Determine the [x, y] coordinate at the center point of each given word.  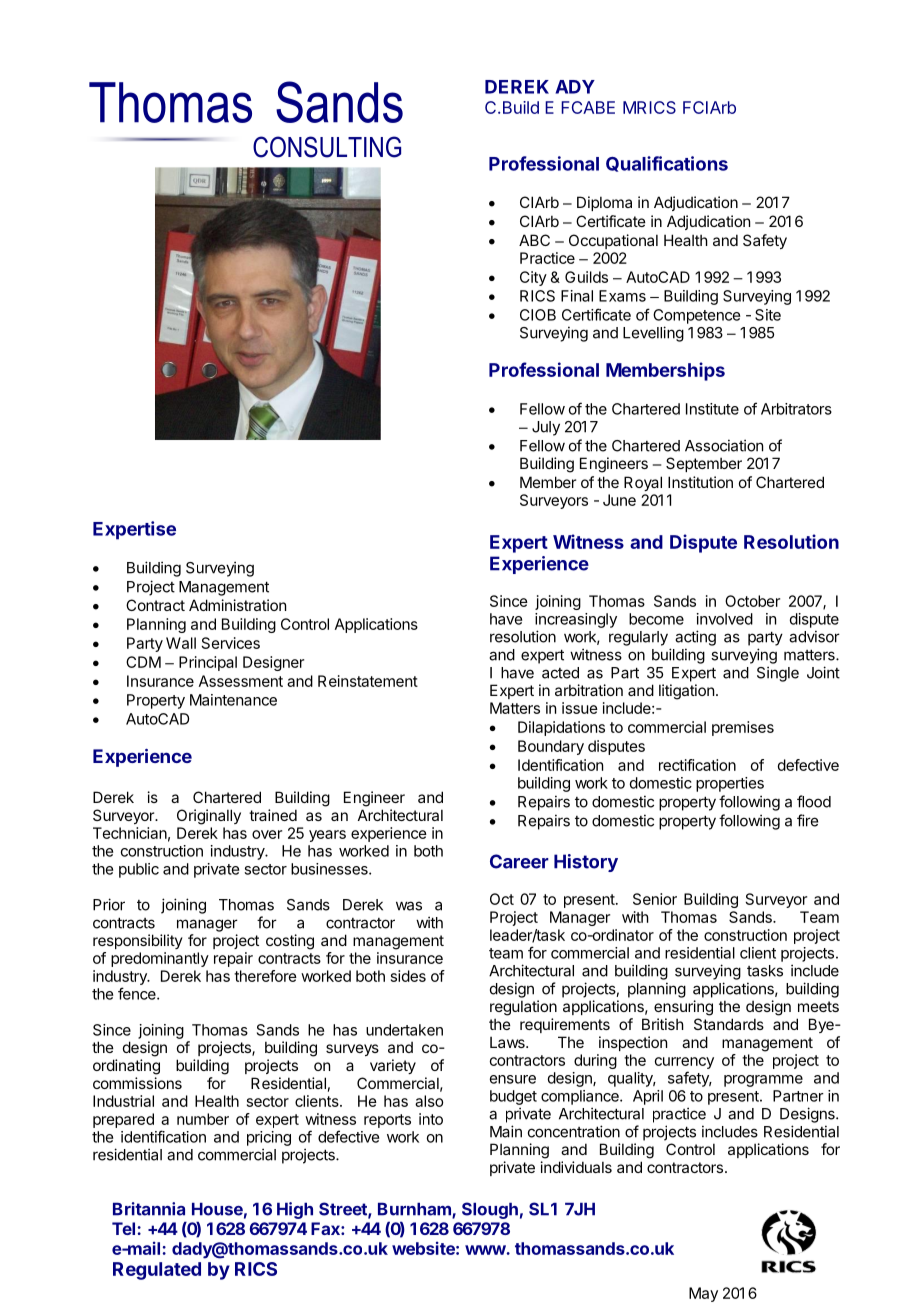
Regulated [157, 1271]
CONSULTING [327, 147]
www [486, 1250]
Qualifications [667, 164]
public [139, 870]
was [409, 906]
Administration [237, 605]
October [752, 601]
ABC [534, 240]
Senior [655, 899]
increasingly [576, 620]
